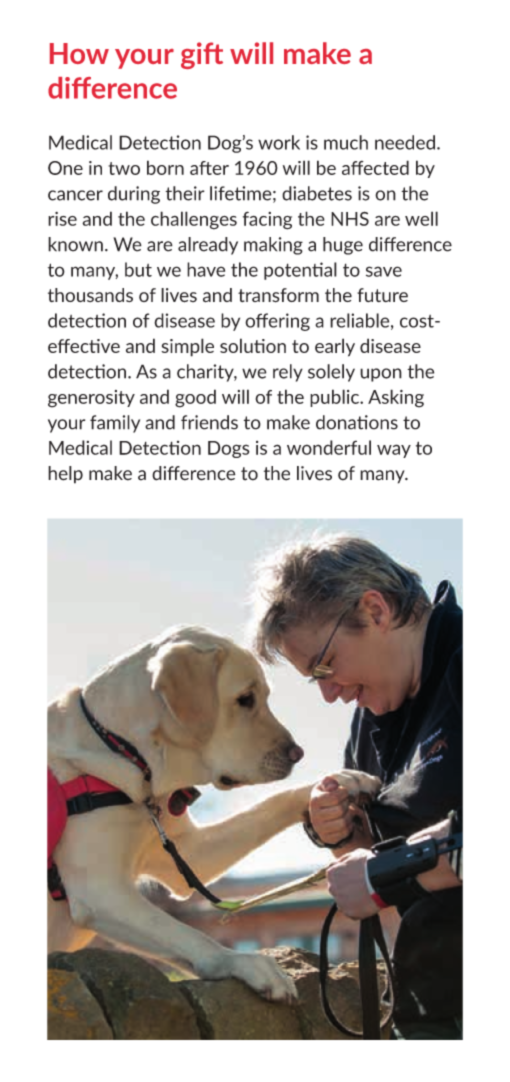 Image resolution: width=510 pixels, height=1082 pixels. Describe the element at coordinates (405, 142) in the document. I see `needed` at that location.
